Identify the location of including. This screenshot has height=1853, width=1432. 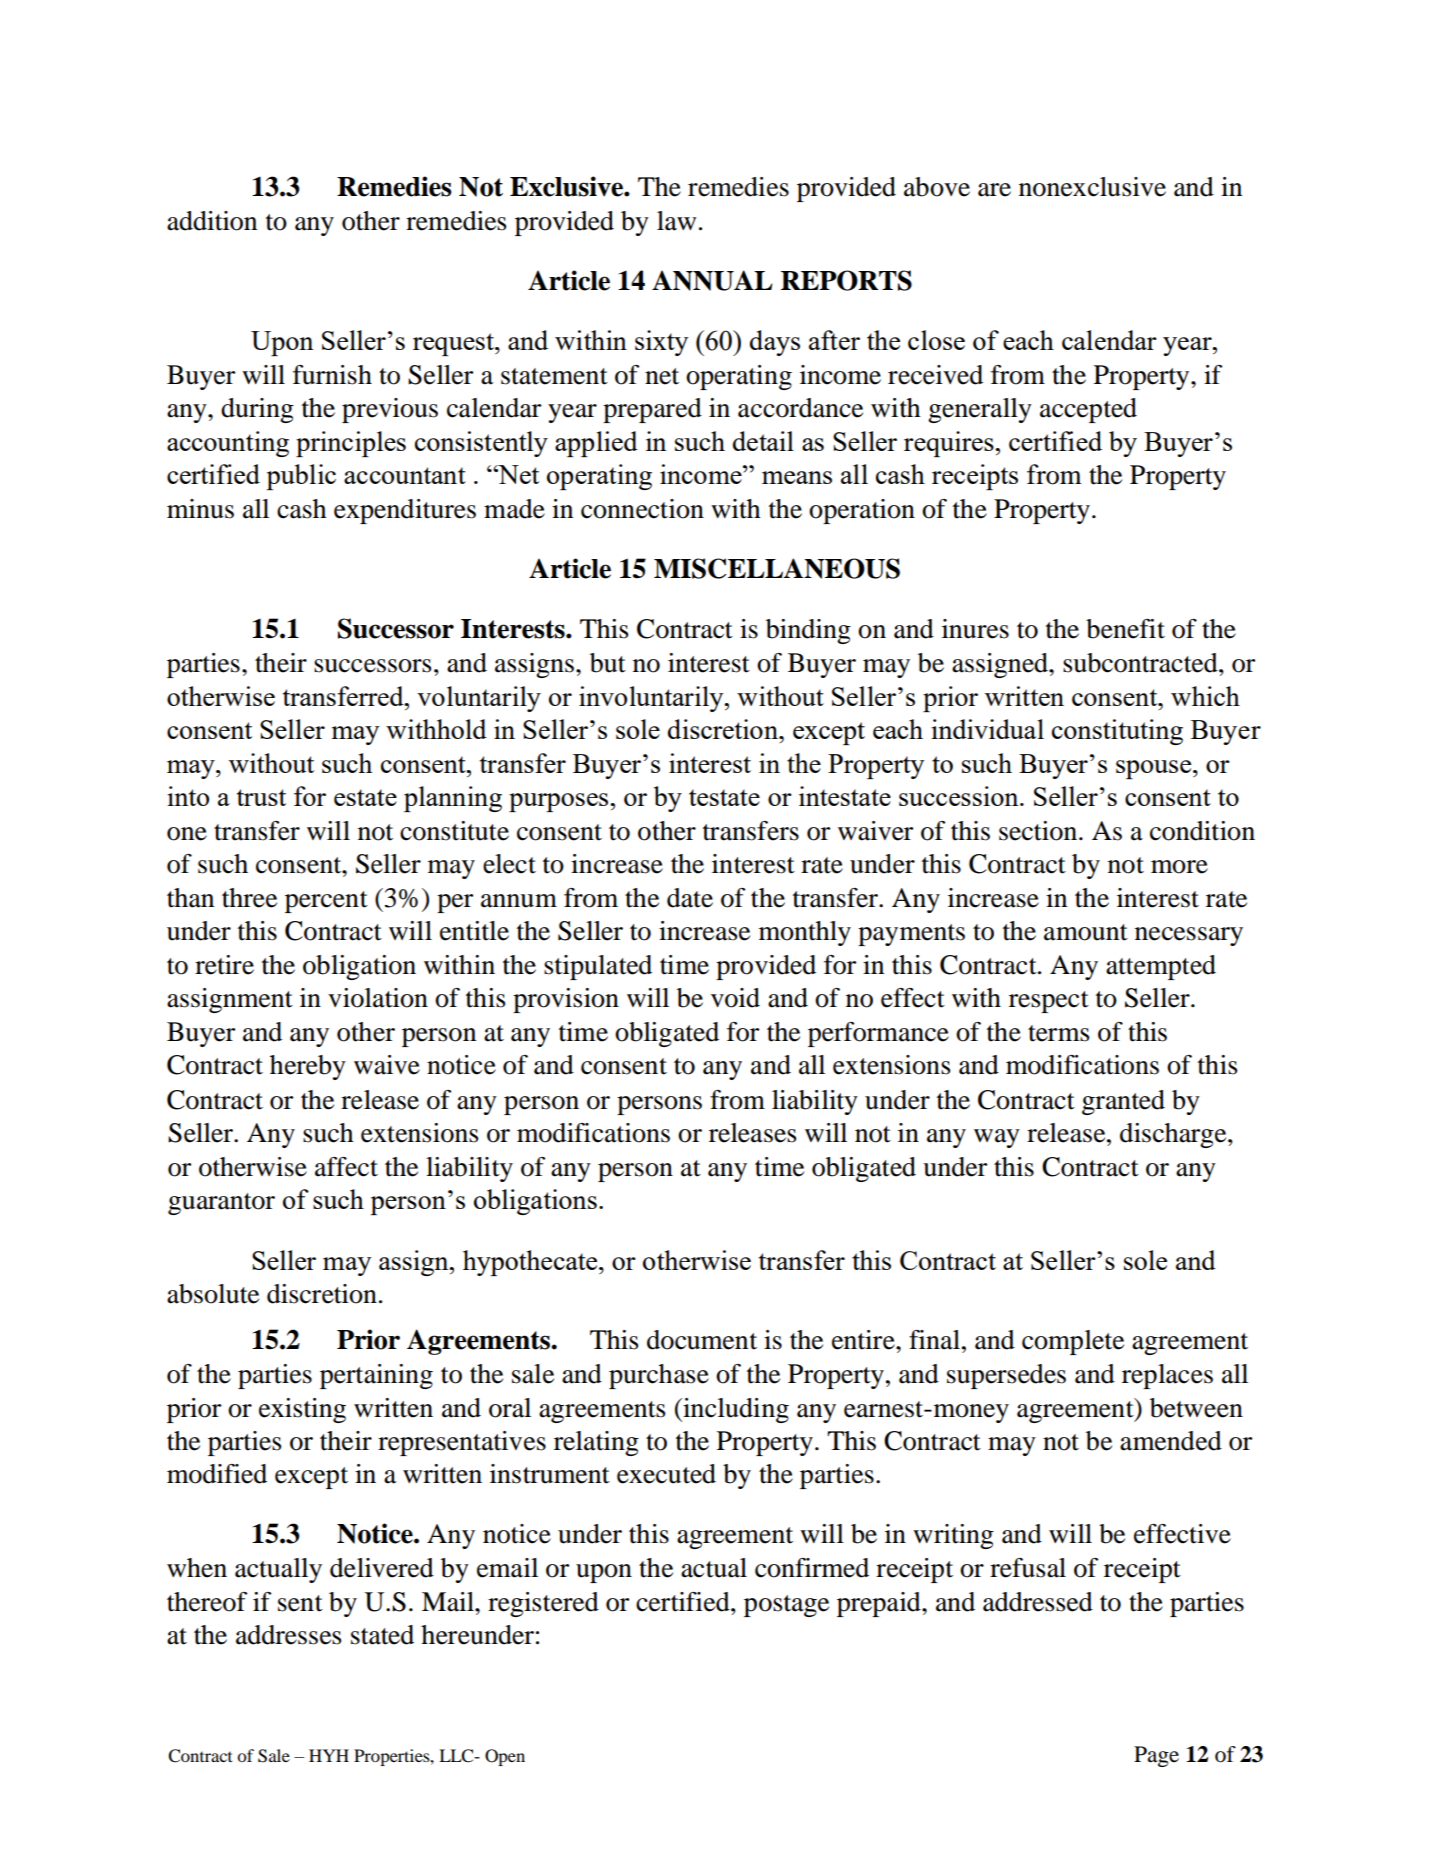
(735, 1410).
